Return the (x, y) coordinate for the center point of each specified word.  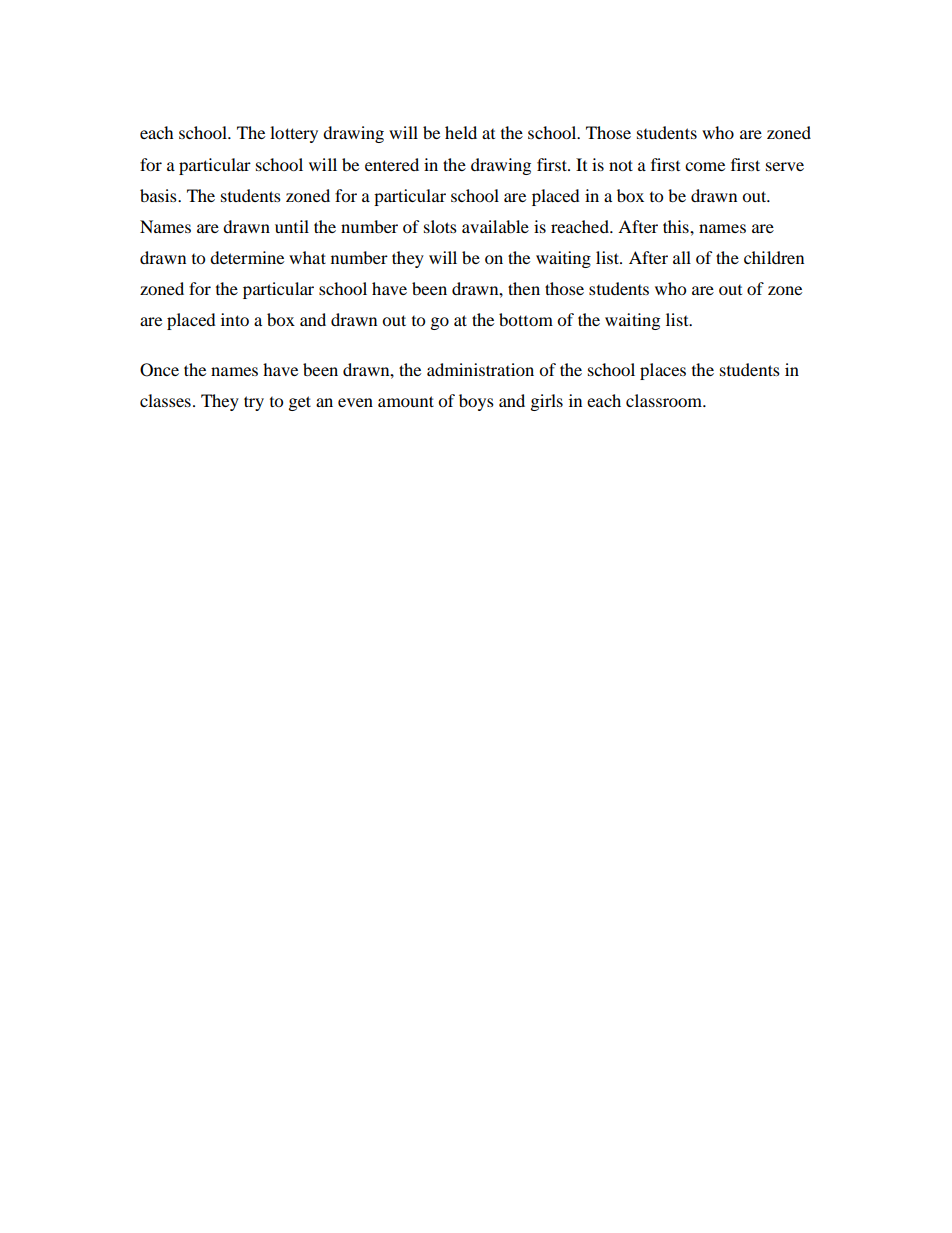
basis (159, 195)
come (705, 166)
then (524, 288)
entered (392, 164)
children (774, 257)
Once (159, 370)
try (254, 403)
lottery (294, 134)
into (235, 319)
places (663, 371)
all (682, 257)
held (461, 132)
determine (247, 257)
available (495, 226)
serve (785, 166)
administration (480, 369)
